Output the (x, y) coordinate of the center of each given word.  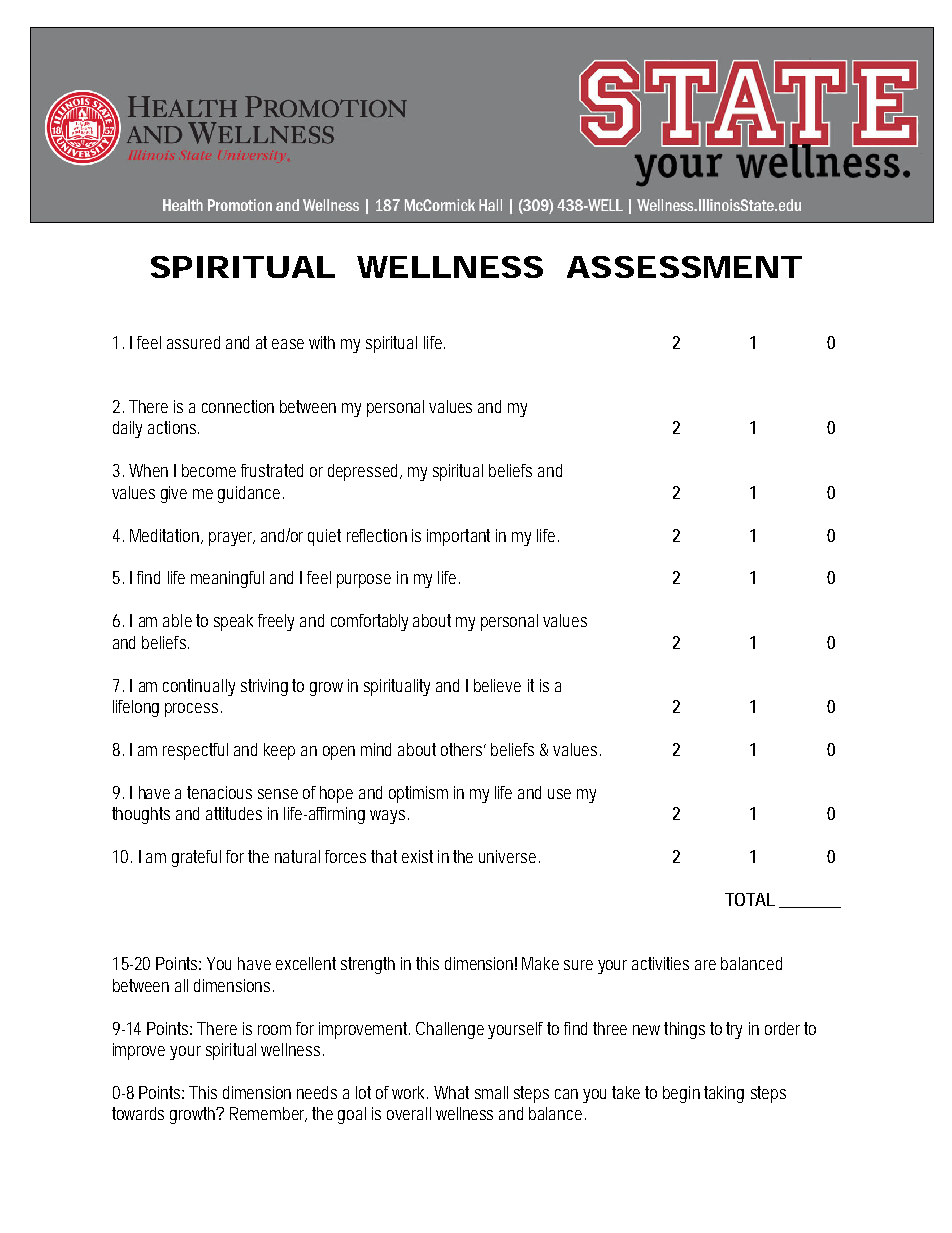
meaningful (227, 579)
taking (724, 1094)
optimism (418, 794)
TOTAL (750, 899)
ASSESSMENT (683, 267)
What (451, 1092)
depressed (365, 472)
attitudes (234, 813)
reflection (377, 535)
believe (497, 685)
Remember (268, 1114)
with (322, 342)
